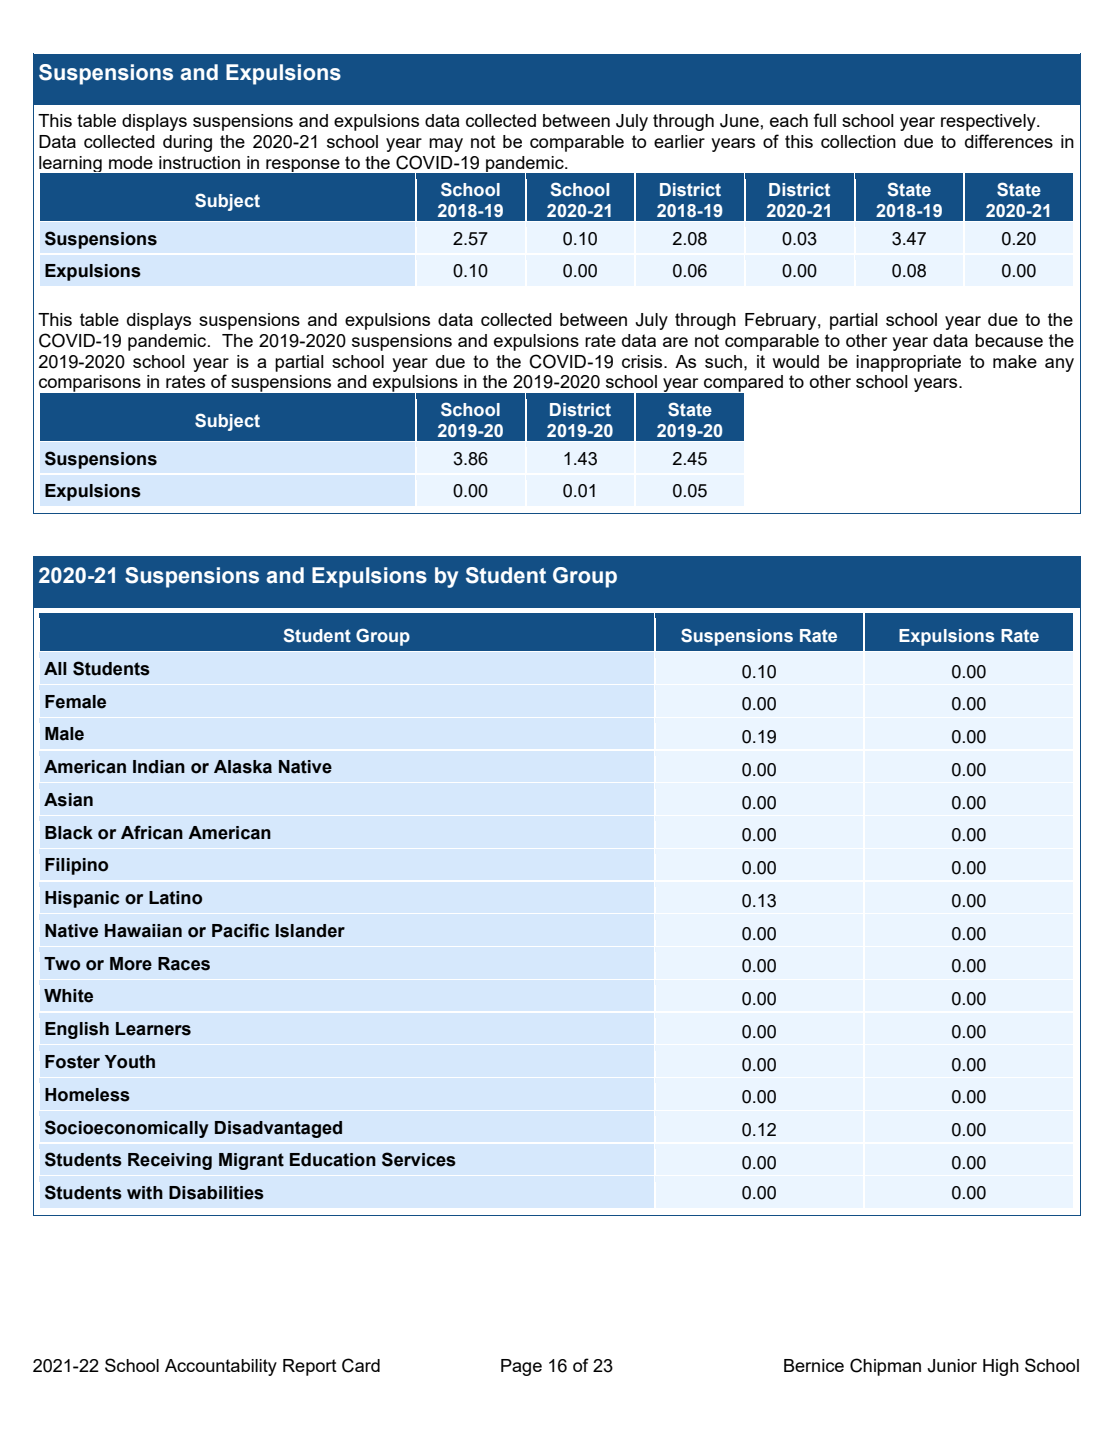 This screenshot has width=1113, height=1441. What do you see at coordinates (310, 931) in the screenshot?
I see `Islander` at bounding box center [310, 931].
